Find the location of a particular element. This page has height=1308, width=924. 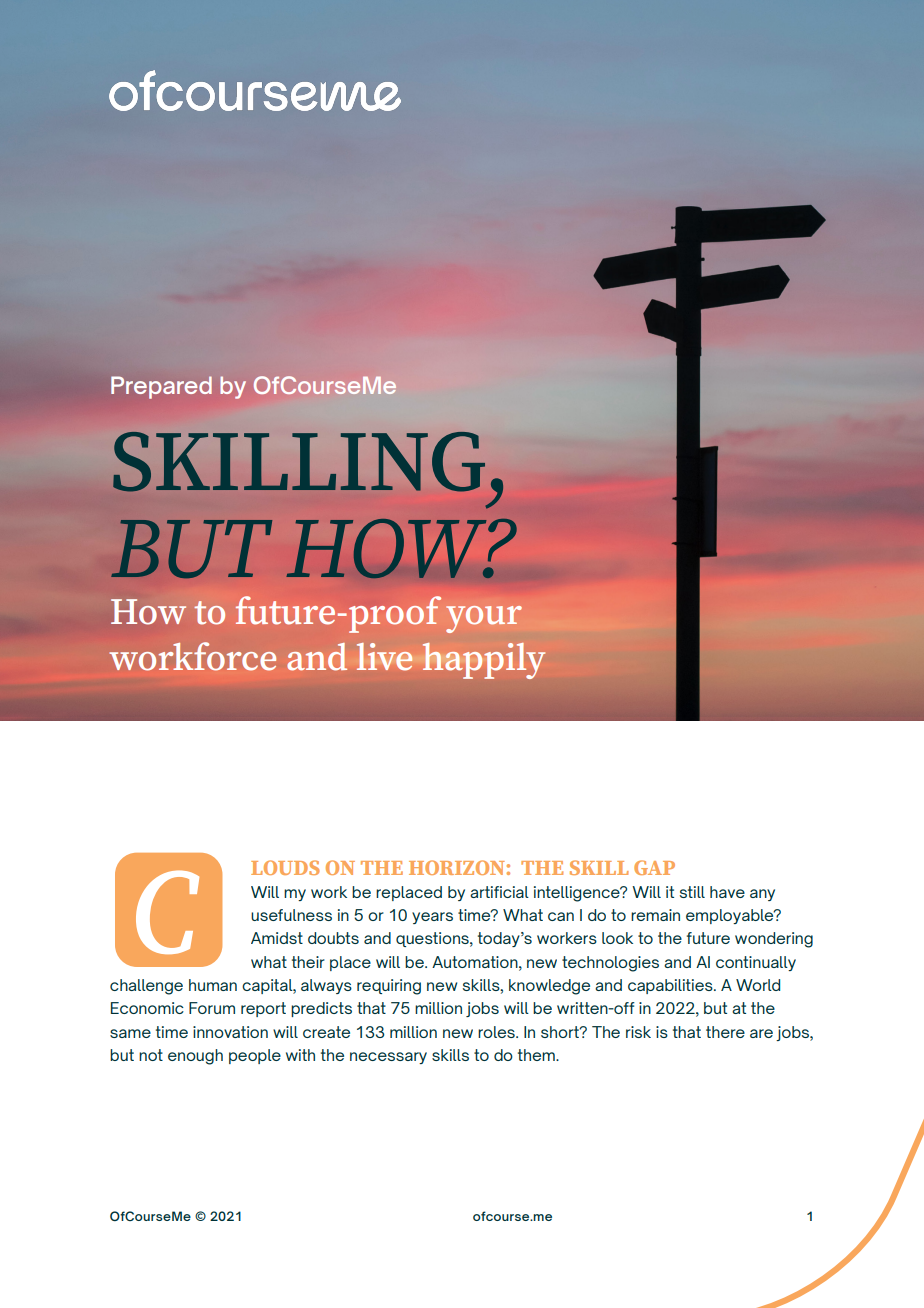

GAP is located at coordinates (654, 867).
